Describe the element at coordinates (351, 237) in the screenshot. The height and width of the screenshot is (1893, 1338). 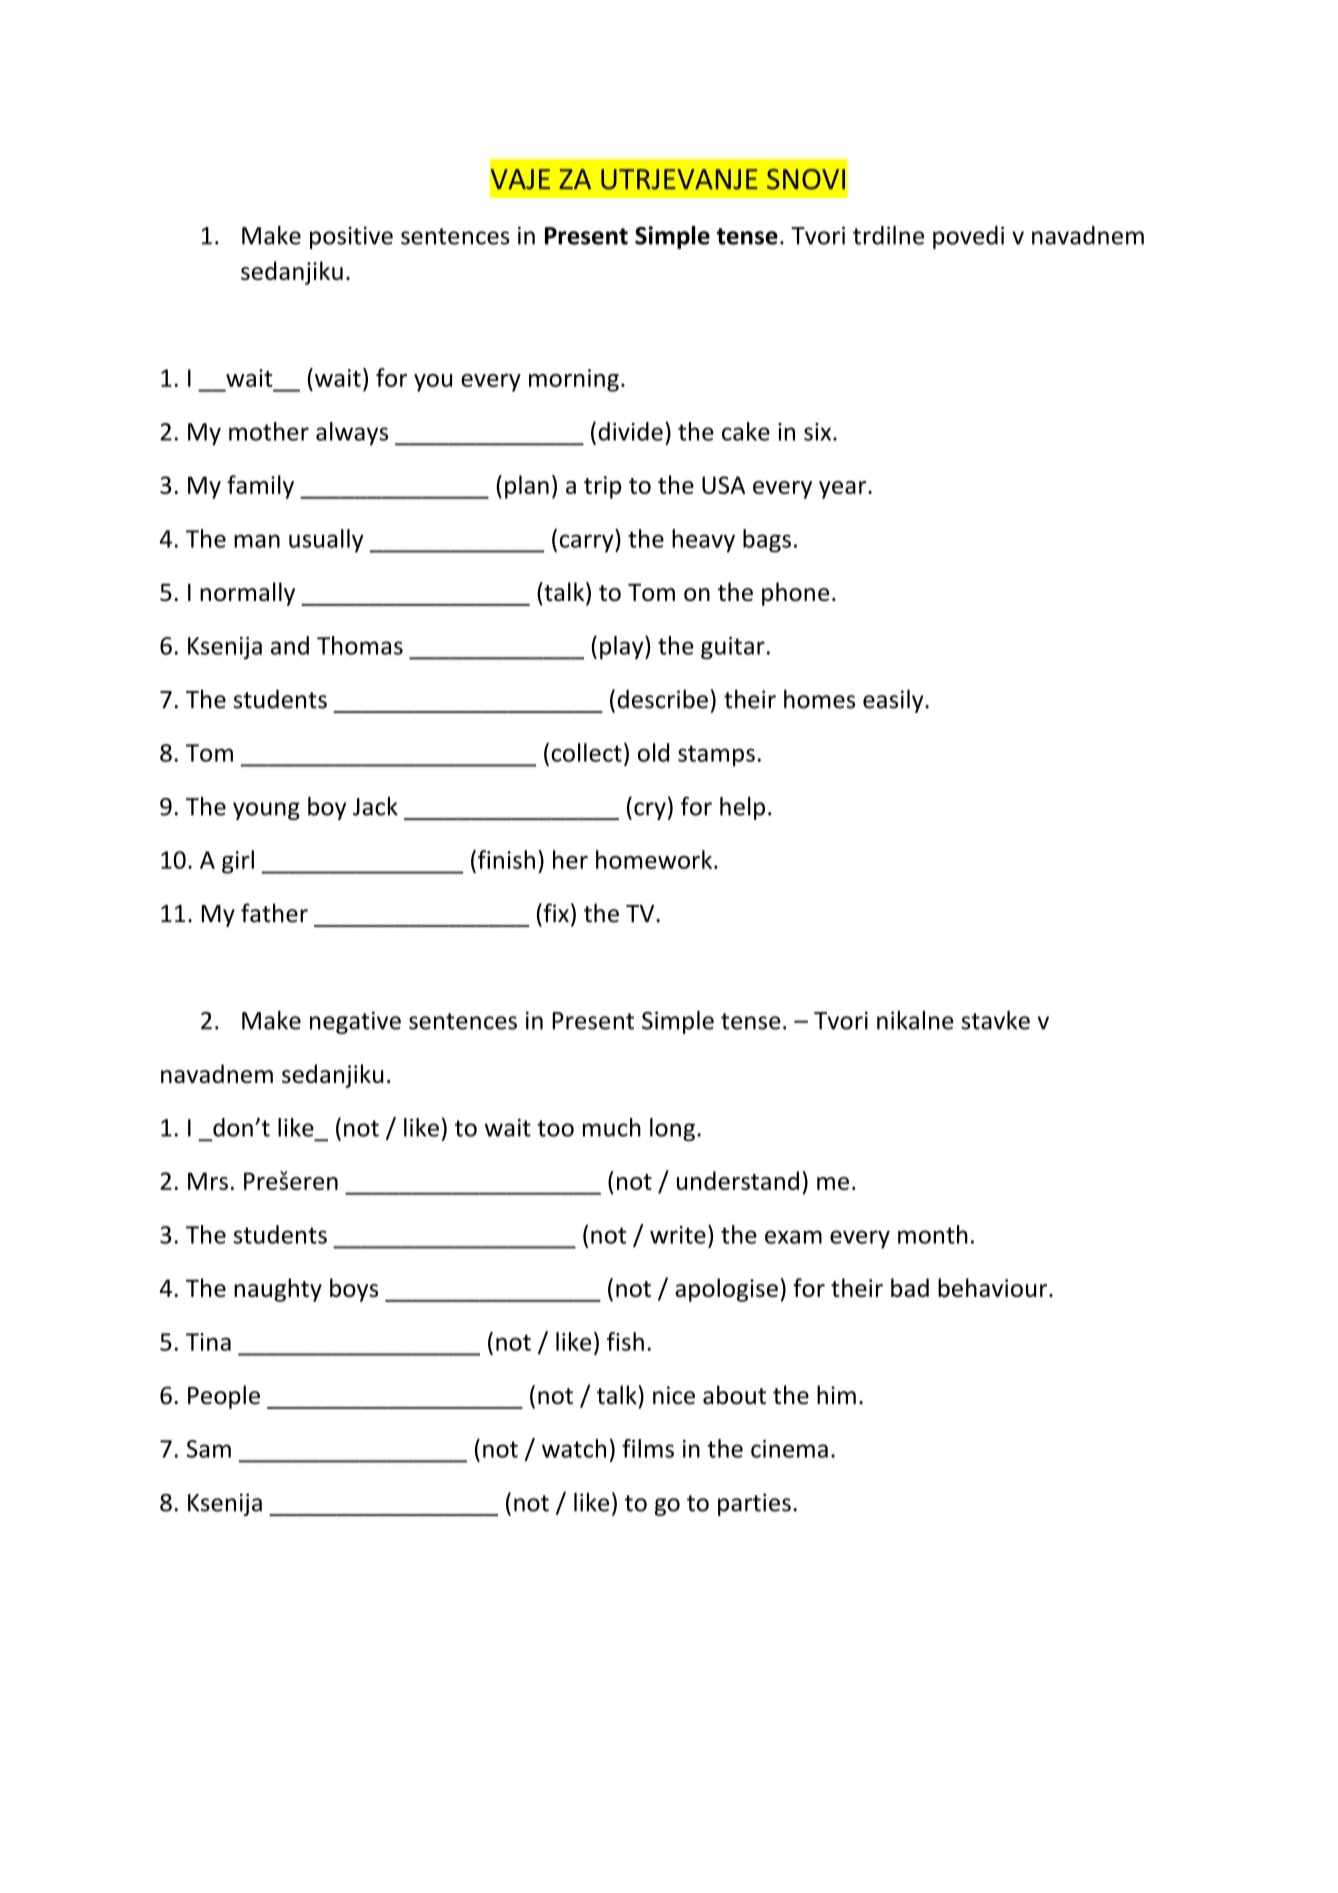
I see `positive` at that location.
